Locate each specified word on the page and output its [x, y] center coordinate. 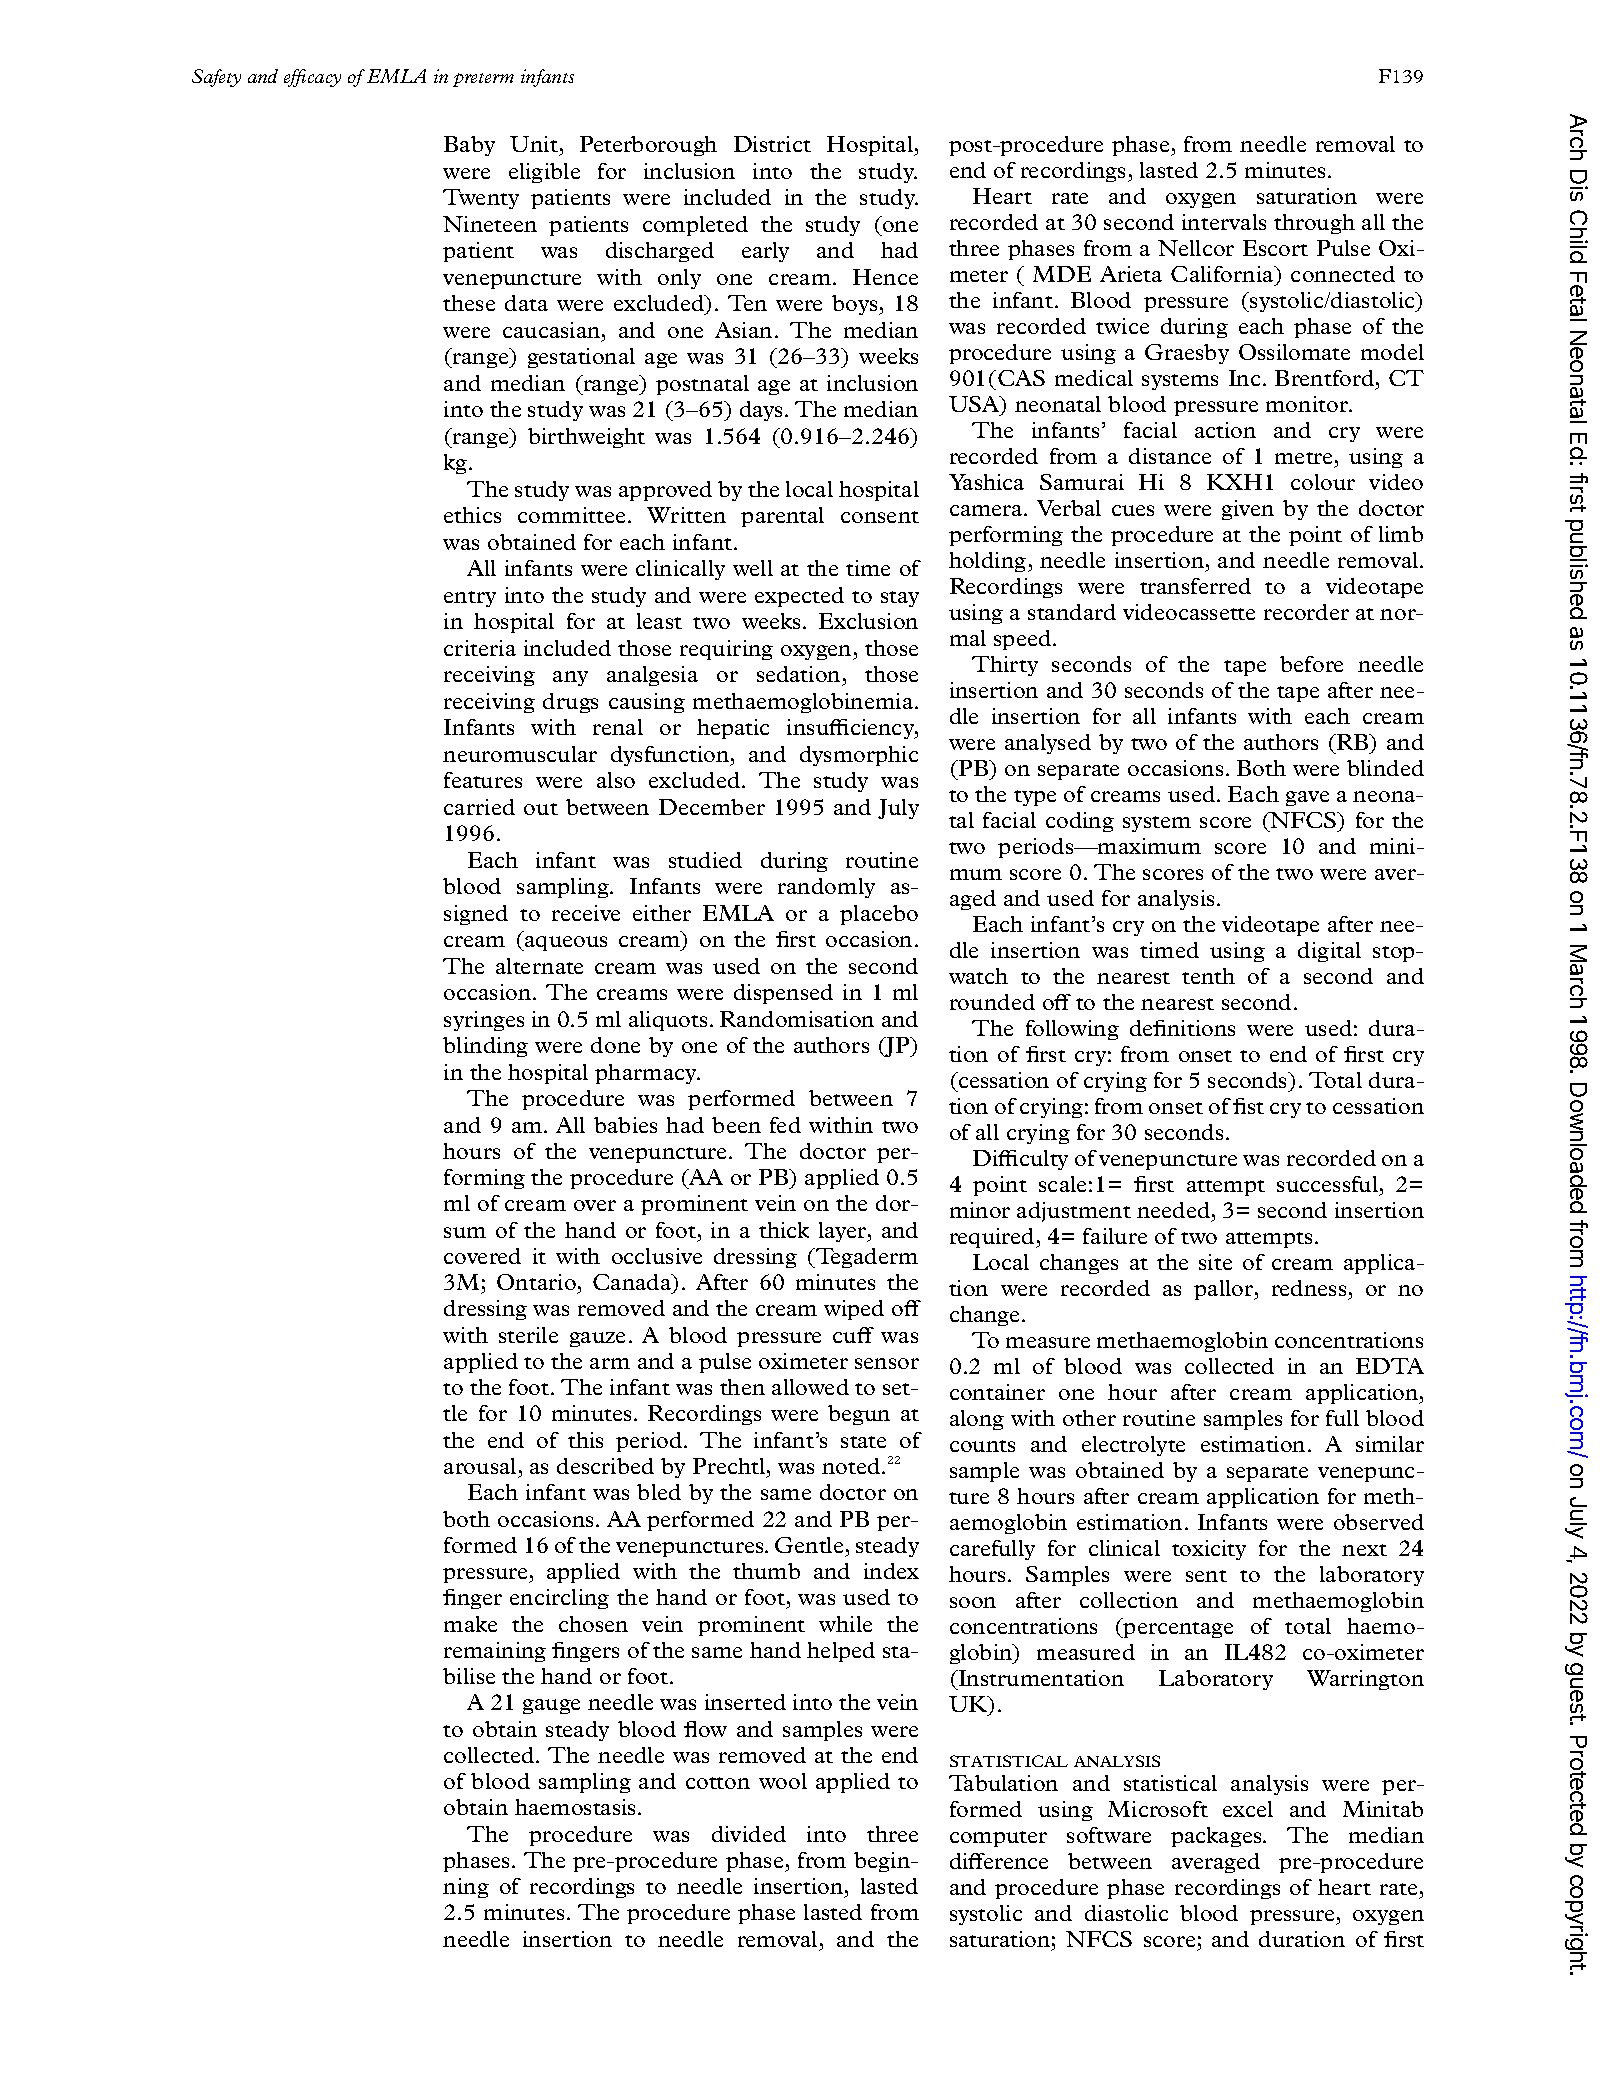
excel [1248, 1809]
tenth [1208, 976]
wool [783, 1781]
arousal [480, 1466]
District [772, 144]
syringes [484, 1021]
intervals [1224, 222]
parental [782, 517]
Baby [469, 146]
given [1248, 510]
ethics [472, 515]
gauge [551, 1706]
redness [1310, 1290]
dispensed [783, 994]
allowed [810, 1387]
